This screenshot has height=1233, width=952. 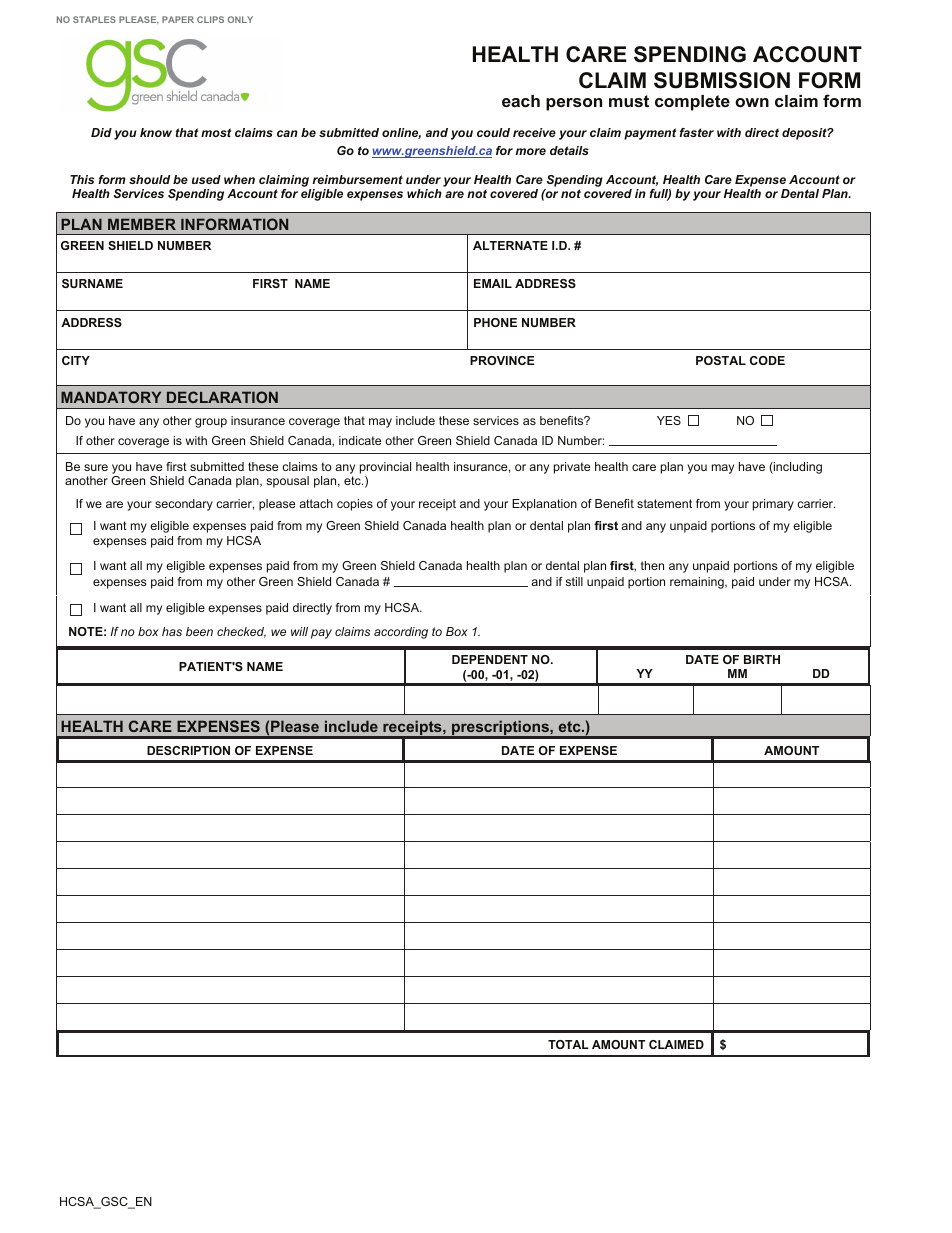 What do you see at coordinates (111, 397) in the screenshot?
I see `MANDATORY` at bounding box center [111, 397].
